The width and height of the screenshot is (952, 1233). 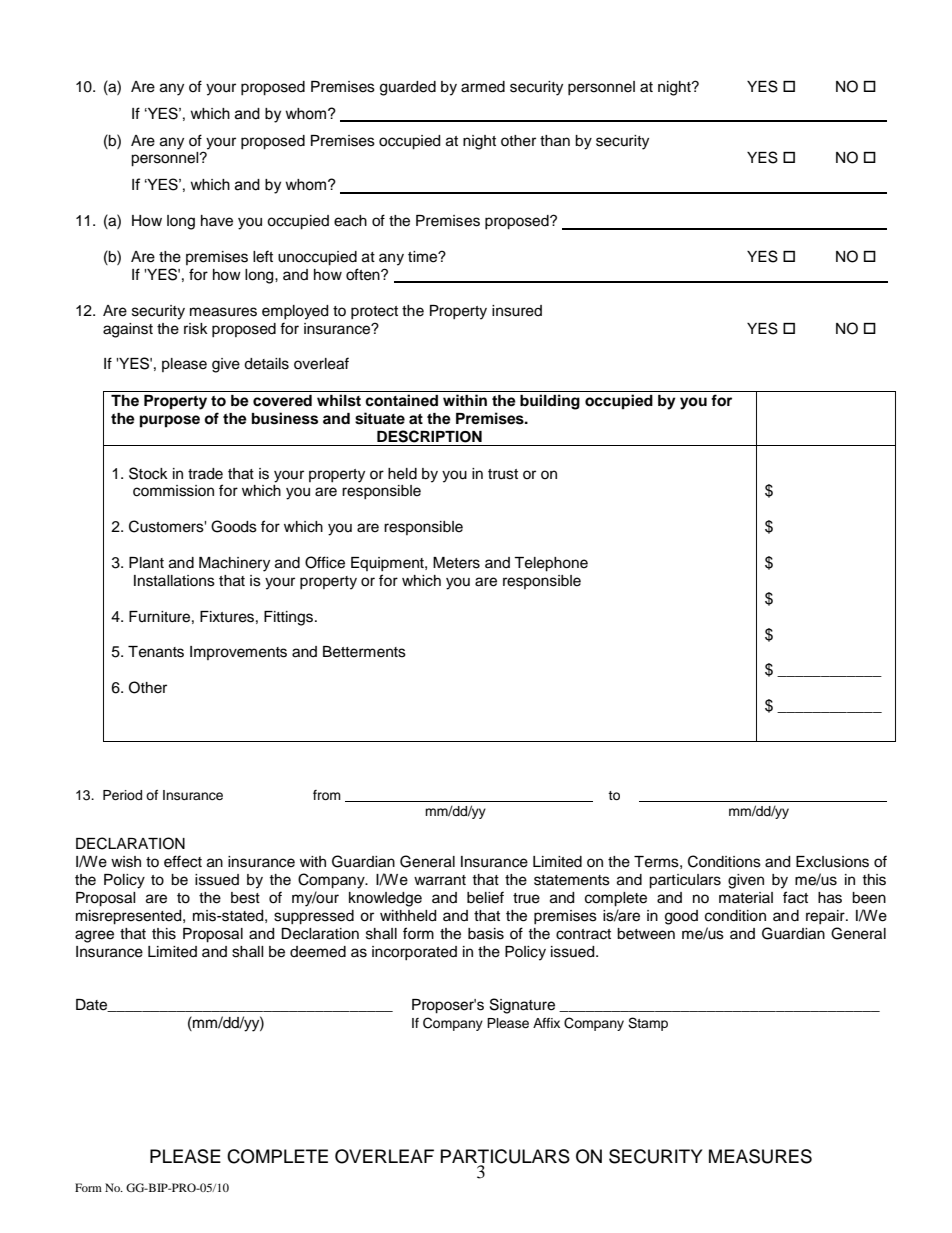 What do you see at coordinates (503, 474) in the screenshot?
I see `trust` at bounding box center [503, 474].
